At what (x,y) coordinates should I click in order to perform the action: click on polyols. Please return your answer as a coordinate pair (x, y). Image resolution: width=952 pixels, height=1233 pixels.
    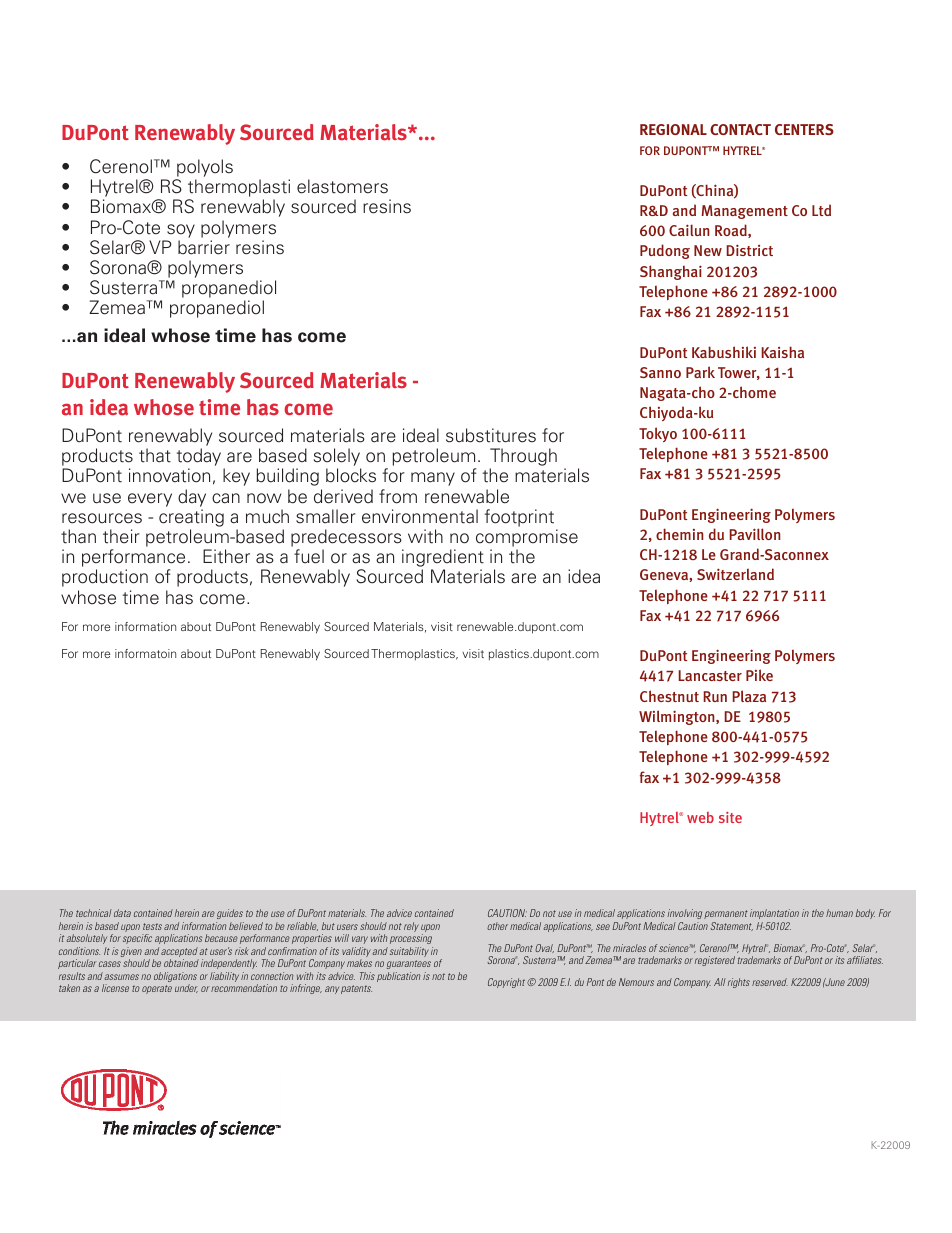
    Looking at the image, I should click on (205, 168).
